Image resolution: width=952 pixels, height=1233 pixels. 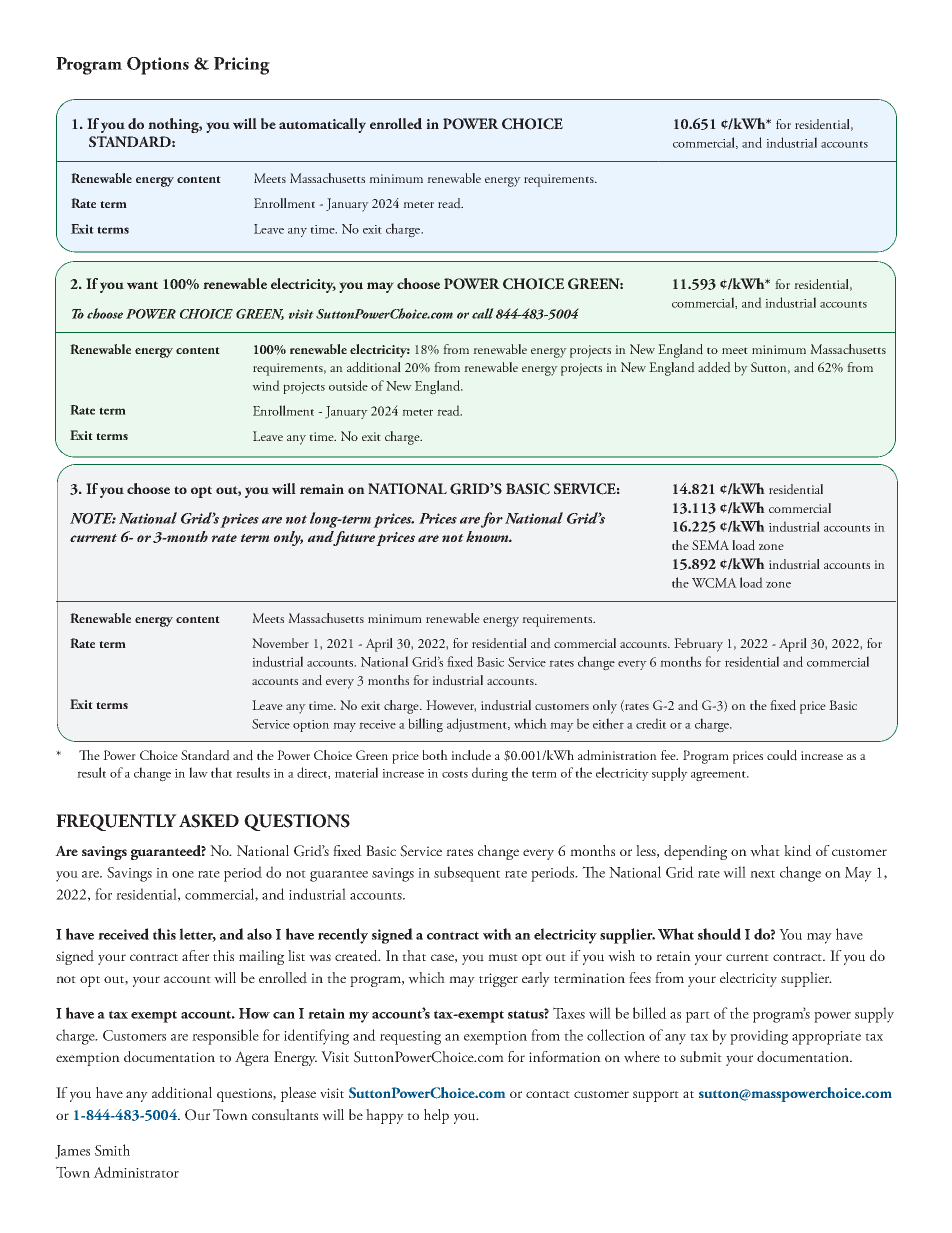 What do you see at coordinates (455, 774) in the screenshot?
I see `costs` at bounding box center [455, 774].
